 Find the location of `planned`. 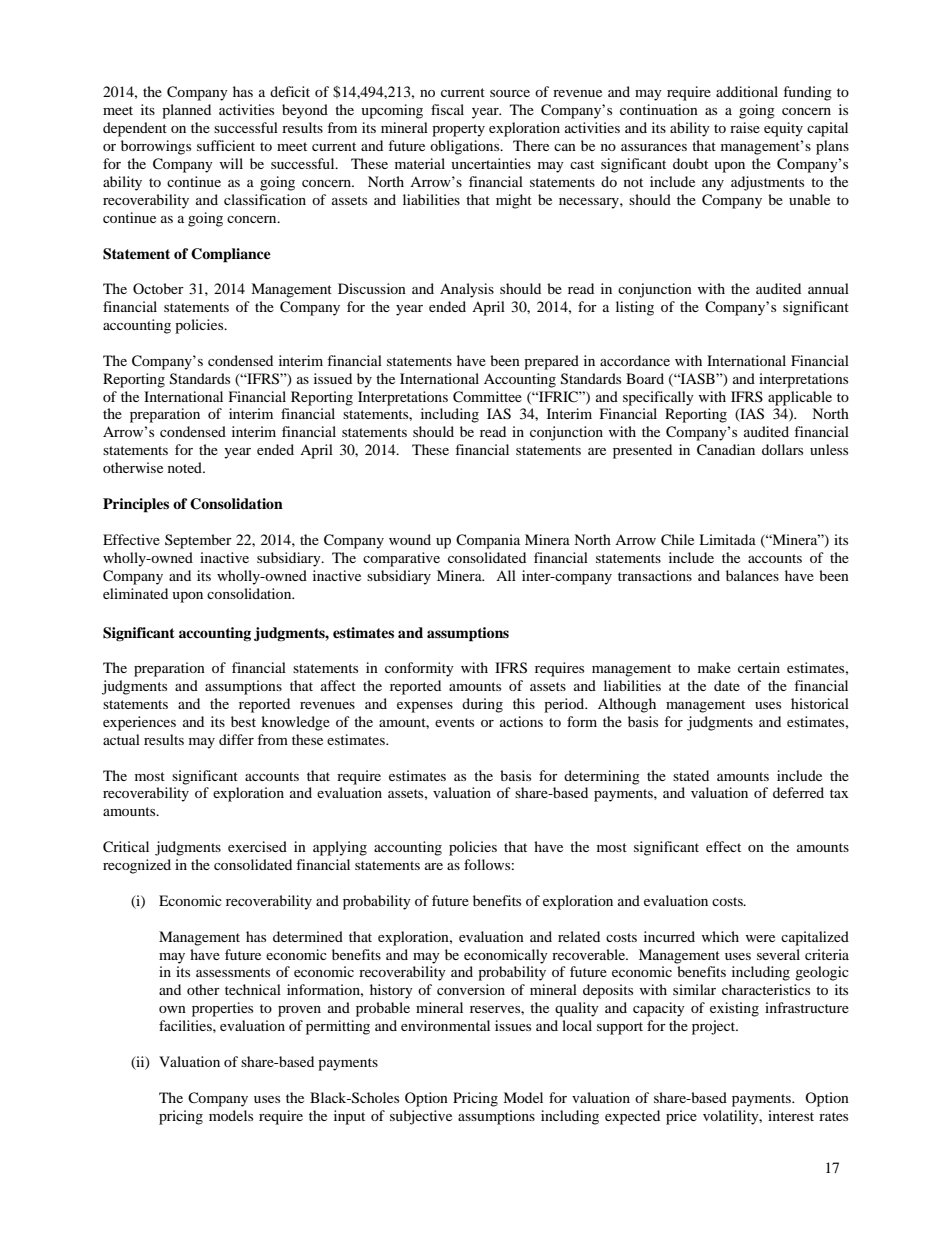

planned is located at coordinates (186, 111).
